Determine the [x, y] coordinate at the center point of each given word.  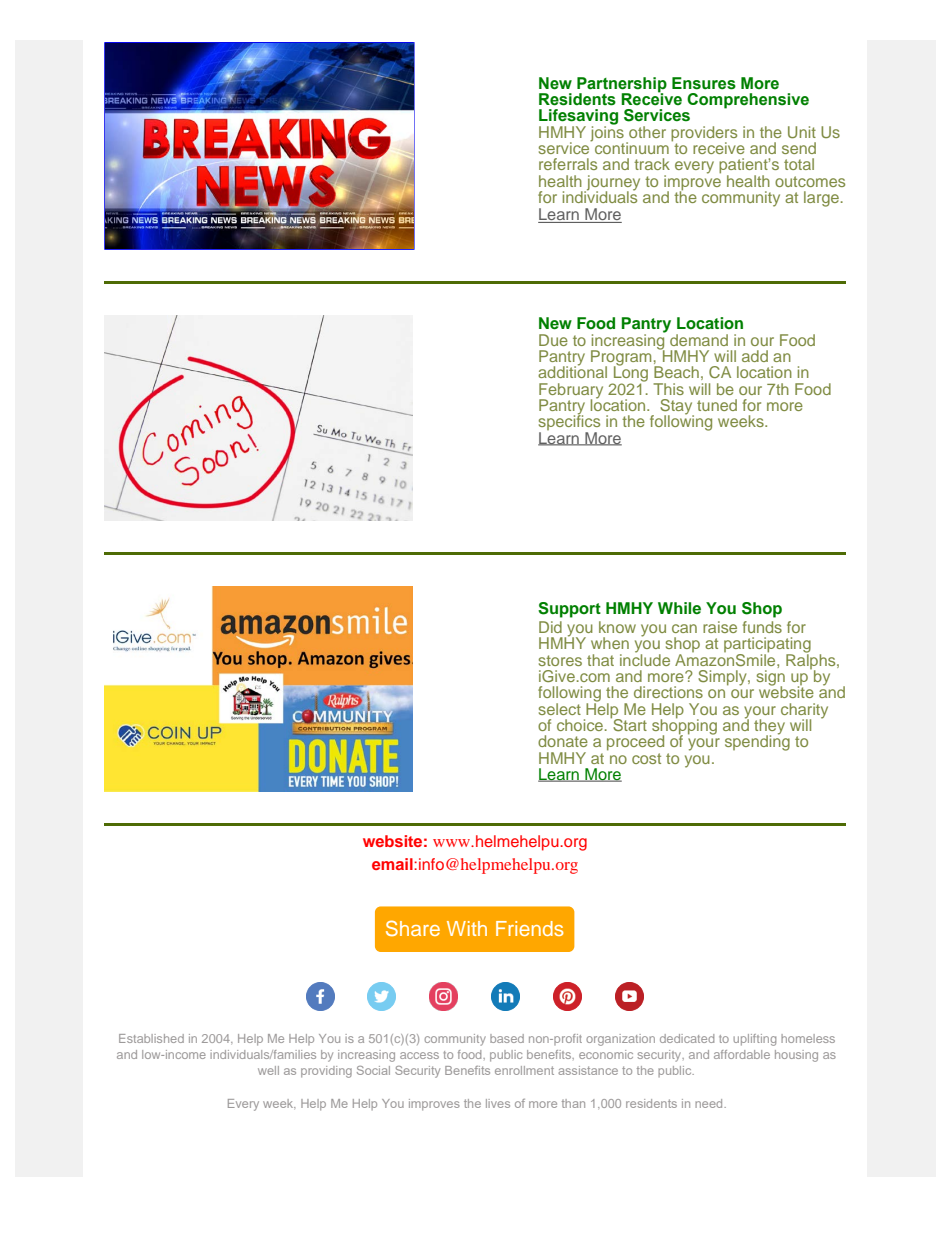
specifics [569, 423]
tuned [717, 405]
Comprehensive [748, 101]
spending [757, 742]
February [571, 392]
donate [563, 741]
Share [413, 928]
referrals [568, 164]
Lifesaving [578, 118]
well [268, 1070]
